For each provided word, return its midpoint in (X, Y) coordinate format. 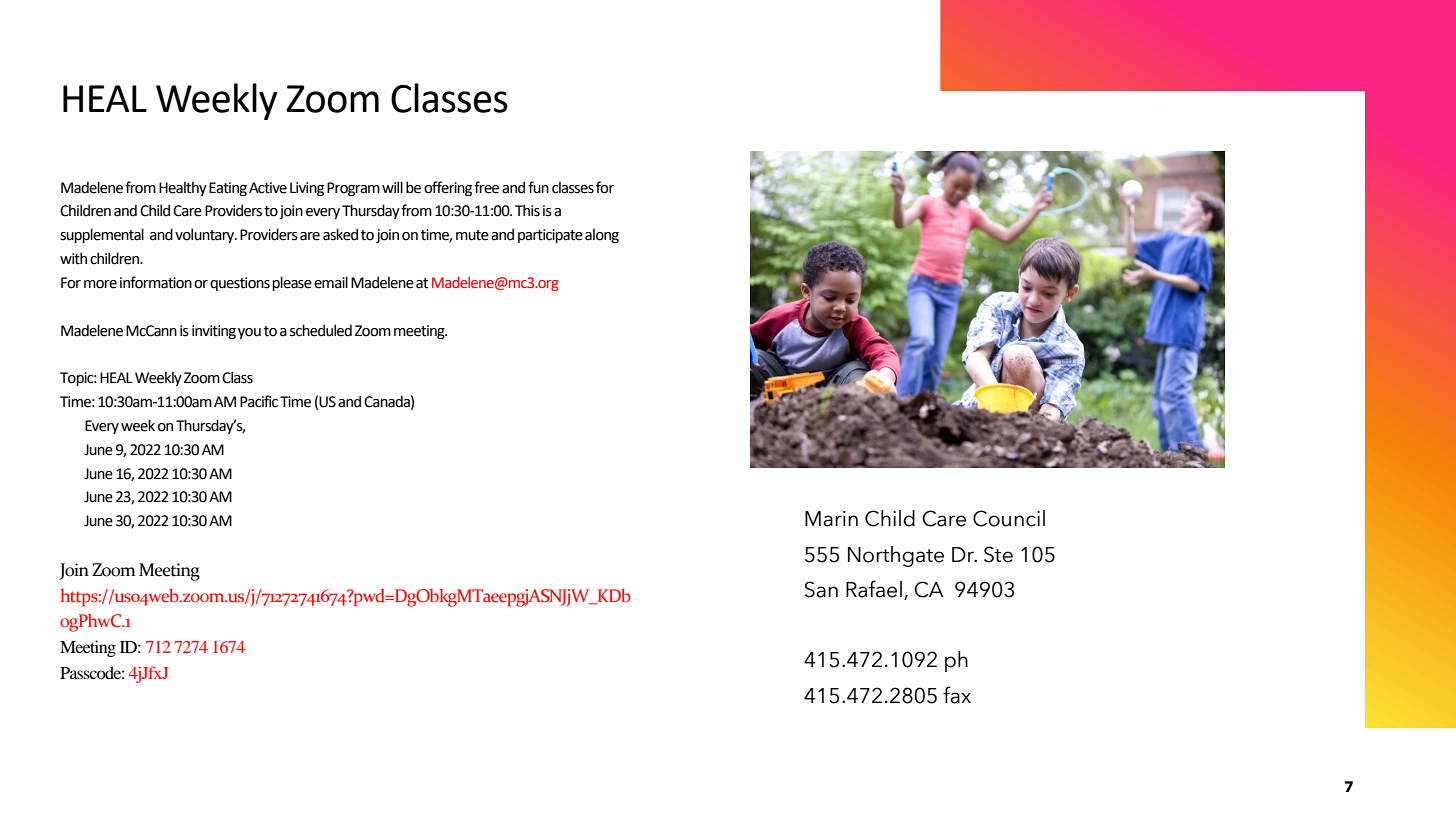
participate (550, 236)
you (249, 333)
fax (957, 695)
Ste (998, 554)
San (821, 589)
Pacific (259, 401)
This (527, 210)
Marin (831, 519)
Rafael (874, 589)
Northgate (896, 556)
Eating (228, 189)
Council (1009, 518)
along (602, 236)
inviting (214, 332)
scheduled (321, 330)
